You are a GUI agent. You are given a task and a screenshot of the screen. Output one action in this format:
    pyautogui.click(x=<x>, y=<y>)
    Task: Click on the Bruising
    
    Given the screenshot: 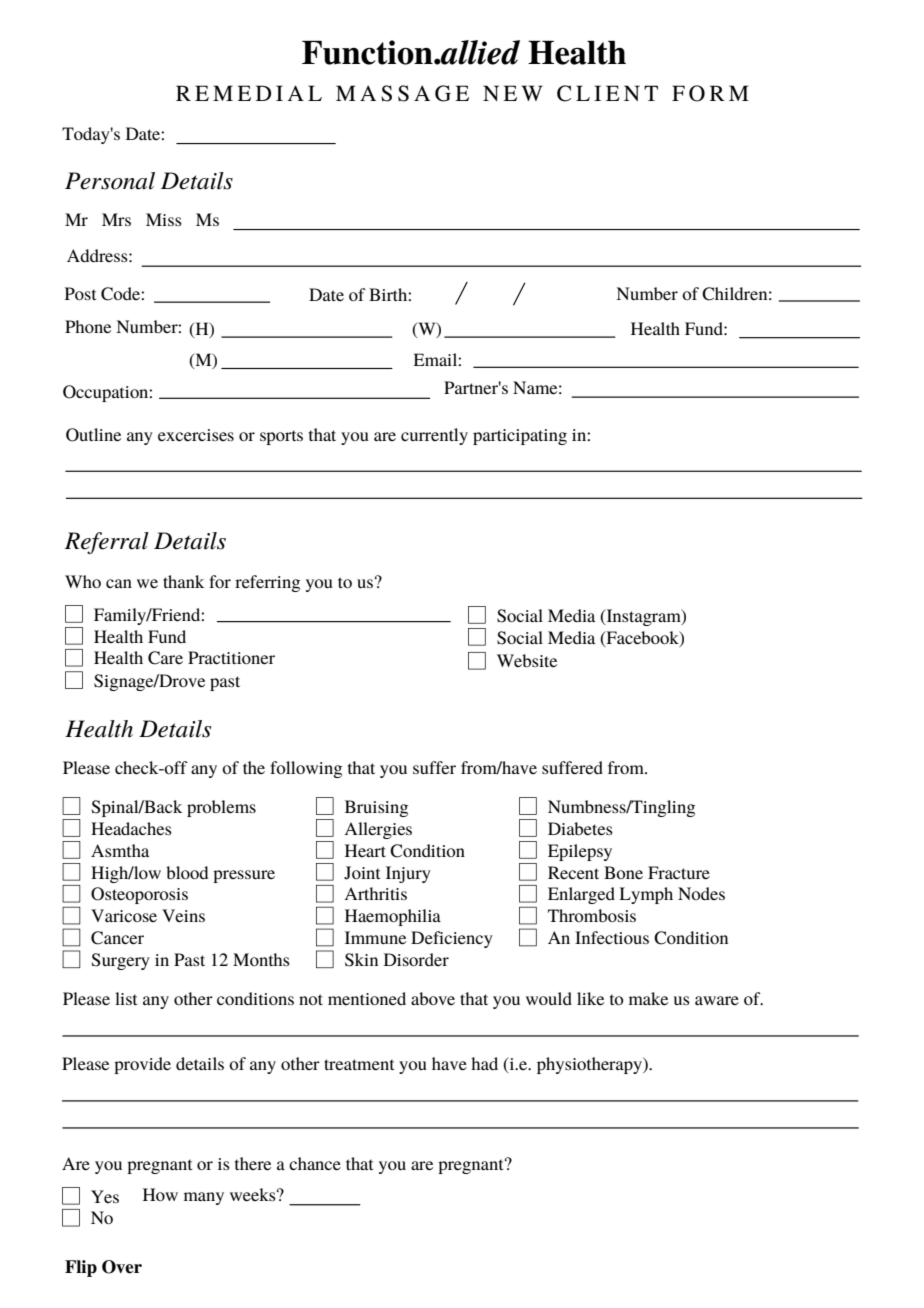 What is the action you would take?
    pyautogui.click(x=376, y=808)
